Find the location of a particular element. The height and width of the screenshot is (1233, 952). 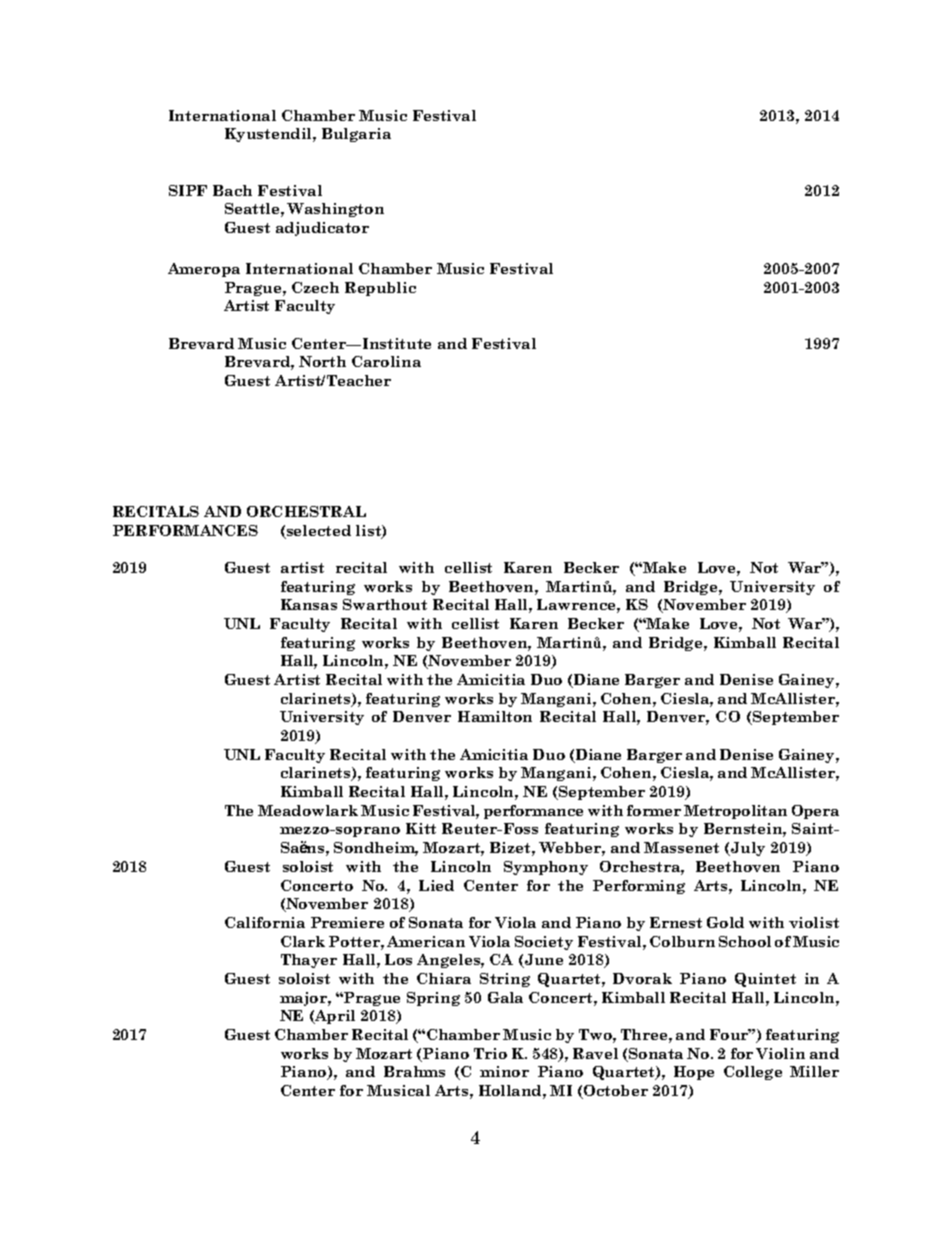

Brahms is located at coordinates (414, 1071).
